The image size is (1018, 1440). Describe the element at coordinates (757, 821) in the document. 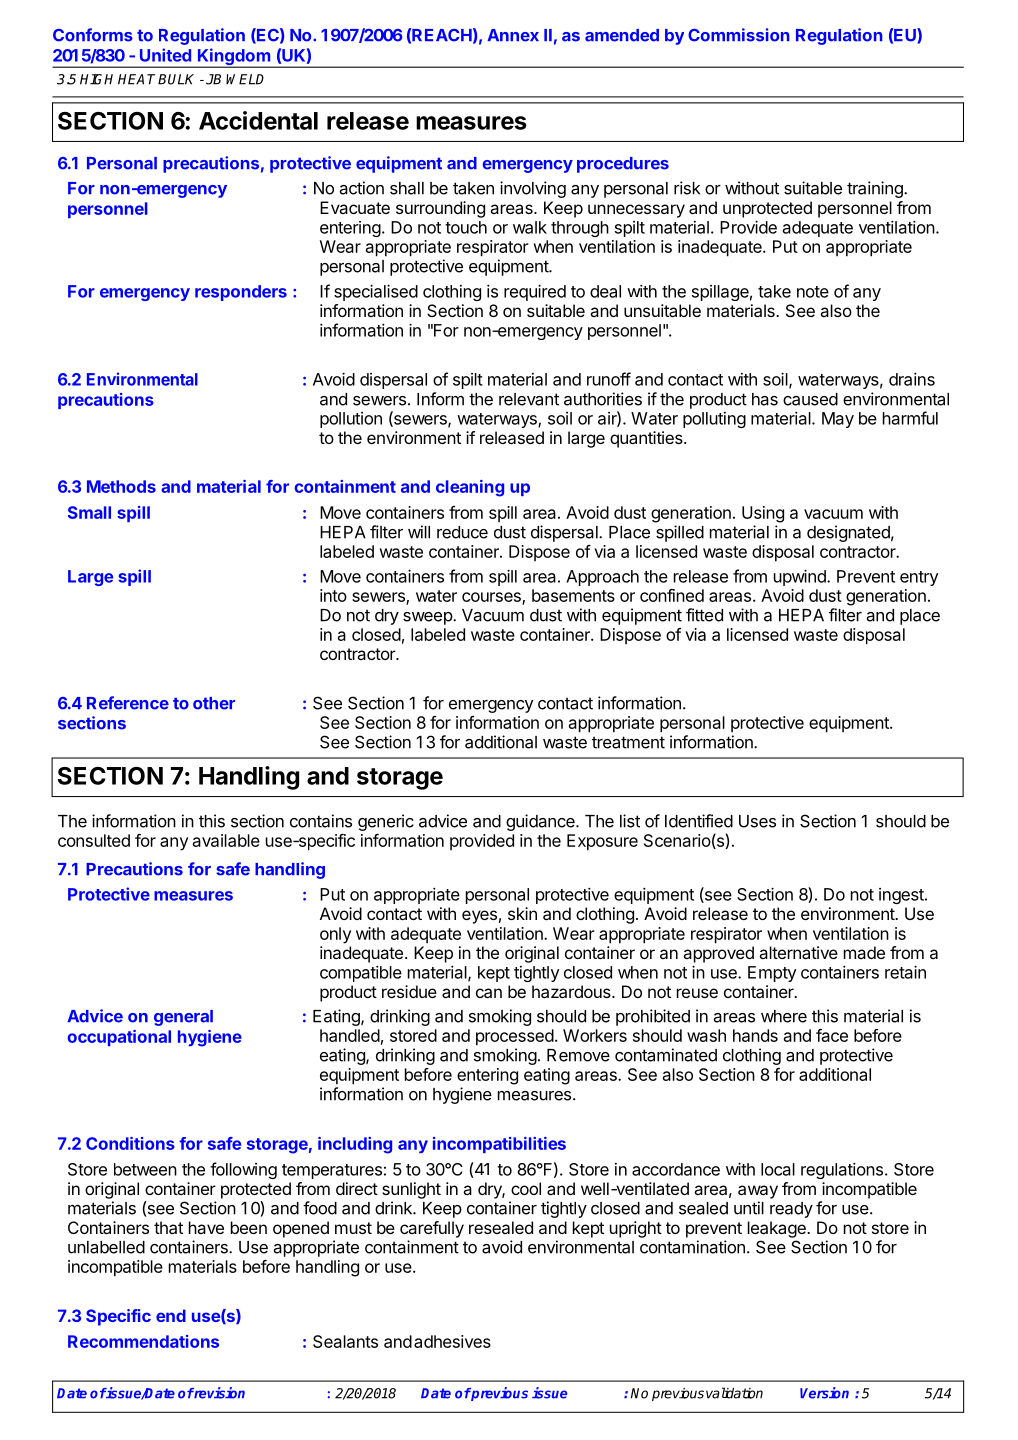

I see `Uses` at that location.
